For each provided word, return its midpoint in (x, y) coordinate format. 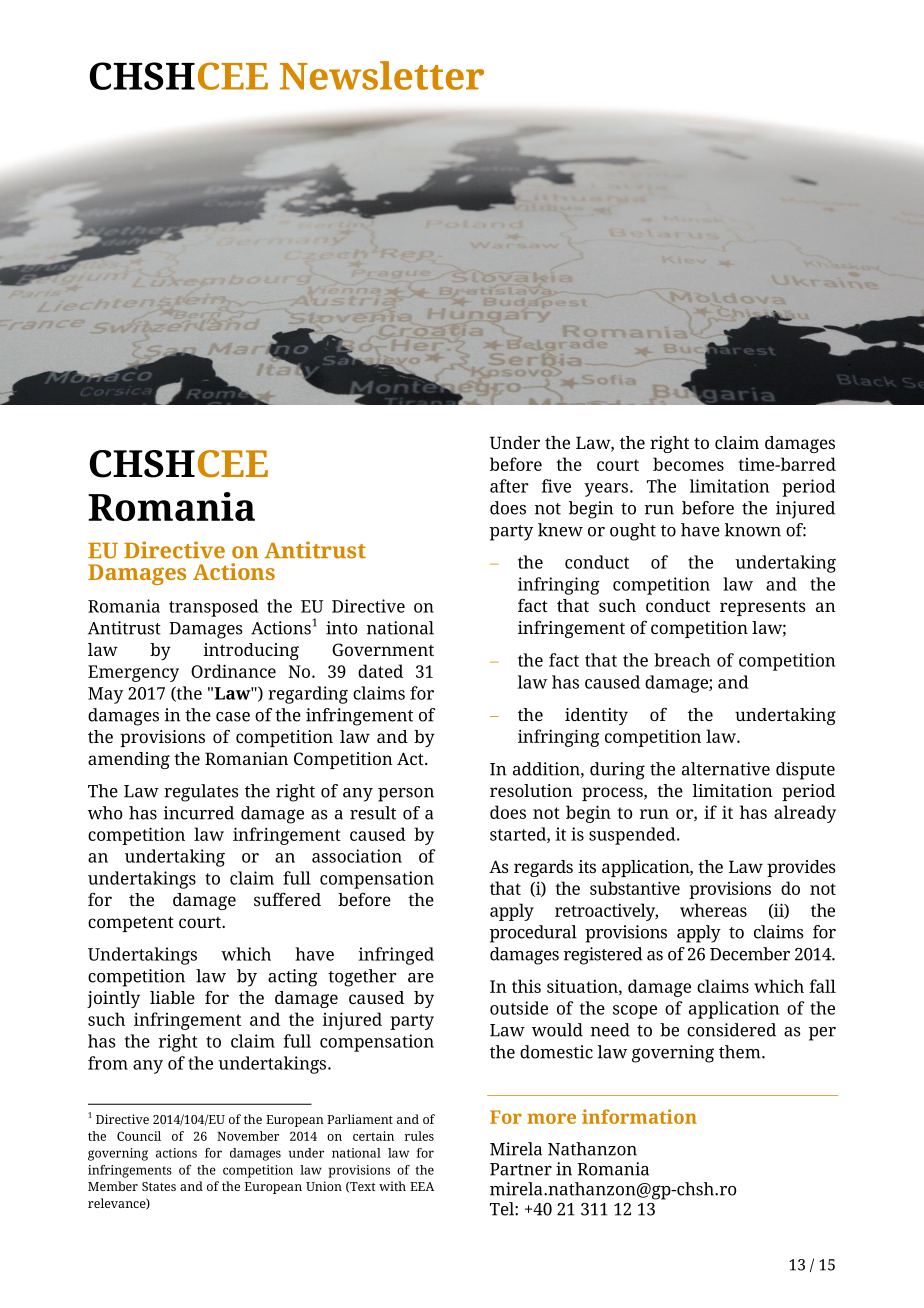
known (753, 530)
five (556, 486)
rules (419, 1136)
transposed (214, 608)
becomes (688, 464)
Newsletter (382, 75)
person (406, 795)
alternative (726, 769)
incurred (199, 813)
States (159, 1186)
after (509, 486)
